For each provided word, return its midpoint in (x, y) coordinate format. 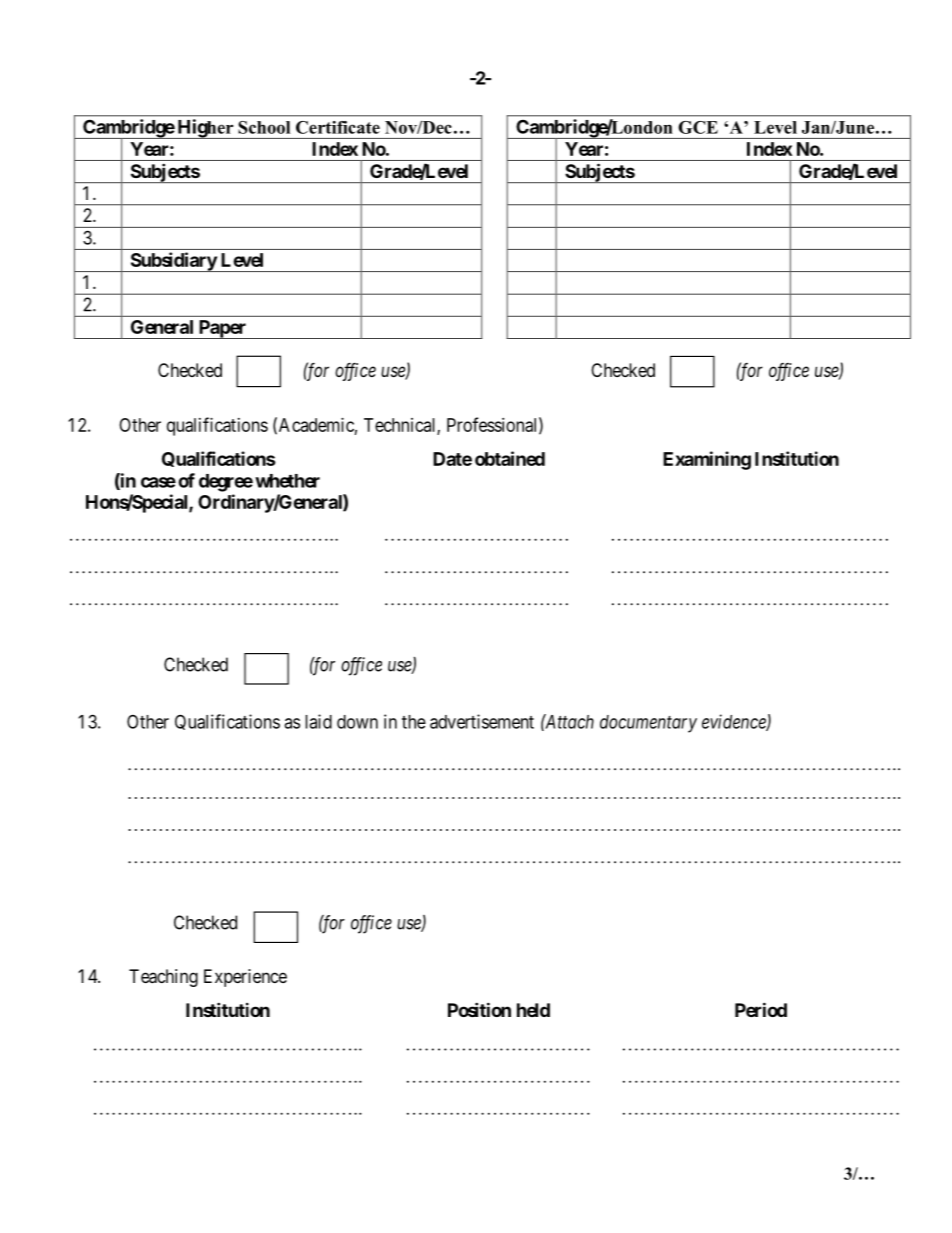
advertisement (482, 721)
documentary (648, 724)
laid (318, 721)
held (533, 1010)
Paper (222, 329)
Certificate (338, 127)
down (357, 722)
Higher (205, 129)
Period (761, 1009)
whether (287, 481)
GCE (698, 127)
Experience (245, 978)
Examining (707, 460)
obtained (510, 458)
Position (479, 1009)
